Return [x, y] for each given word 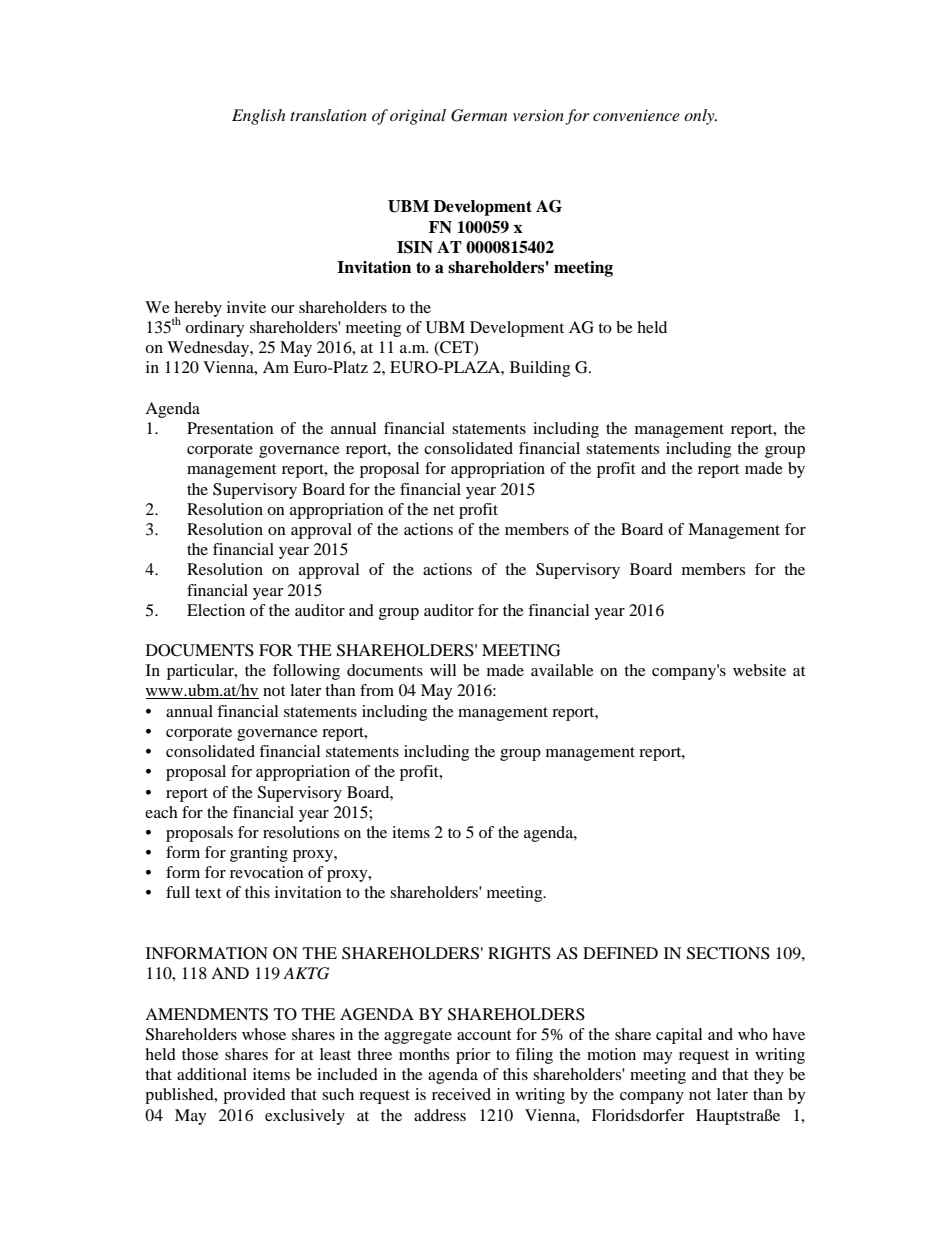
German [479, 115]
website [759, 670]
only [700, 117]
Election [216, 610]
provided [254, 1096]
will [443, 670]
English [258, 117]
